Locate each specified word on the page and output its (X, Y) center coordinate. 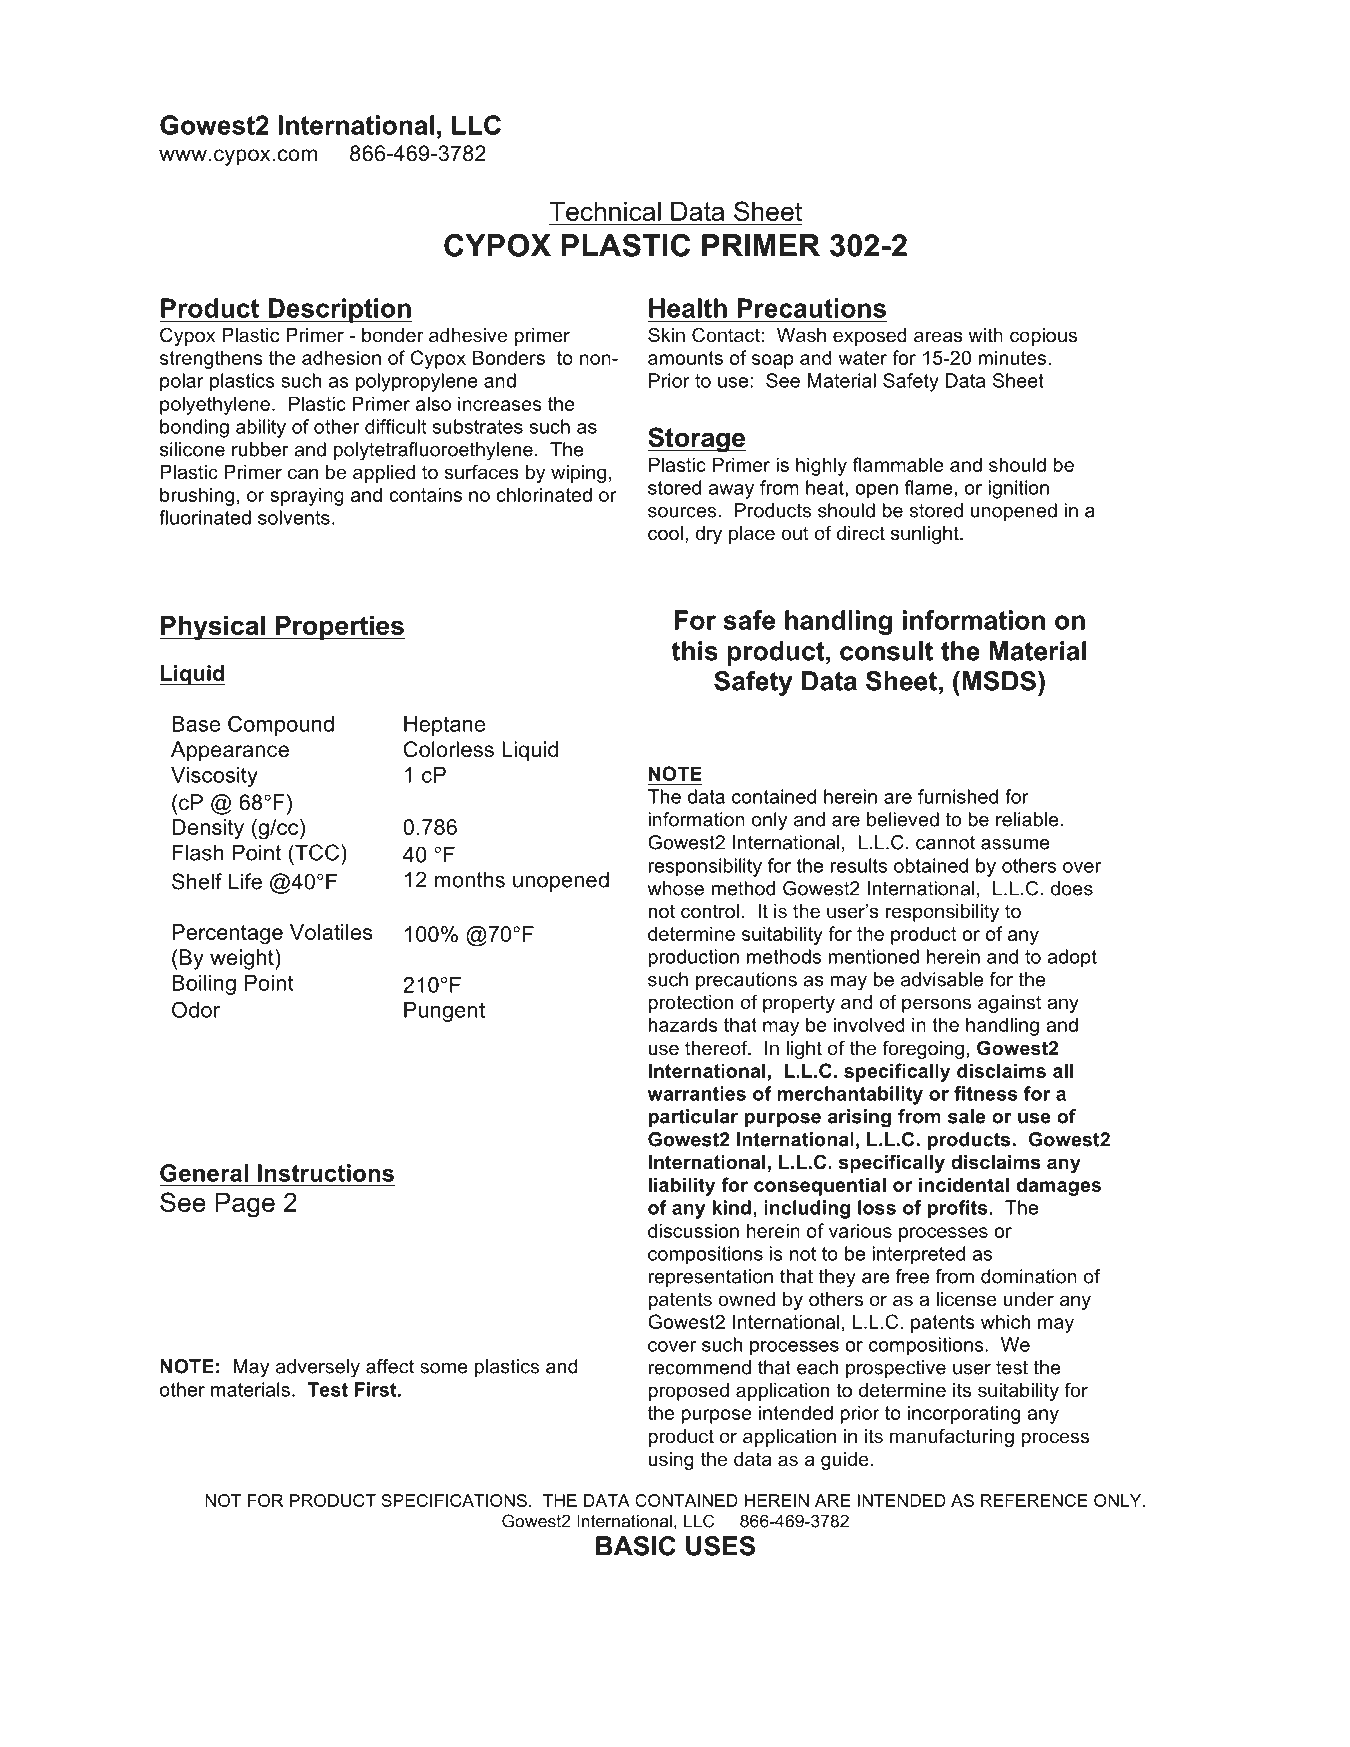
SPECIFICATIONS (454, 1500)
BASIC (636, 1546)
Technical (605, 211)
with (985, 335)
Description (339, 310)
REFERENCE (1034, 1500)
